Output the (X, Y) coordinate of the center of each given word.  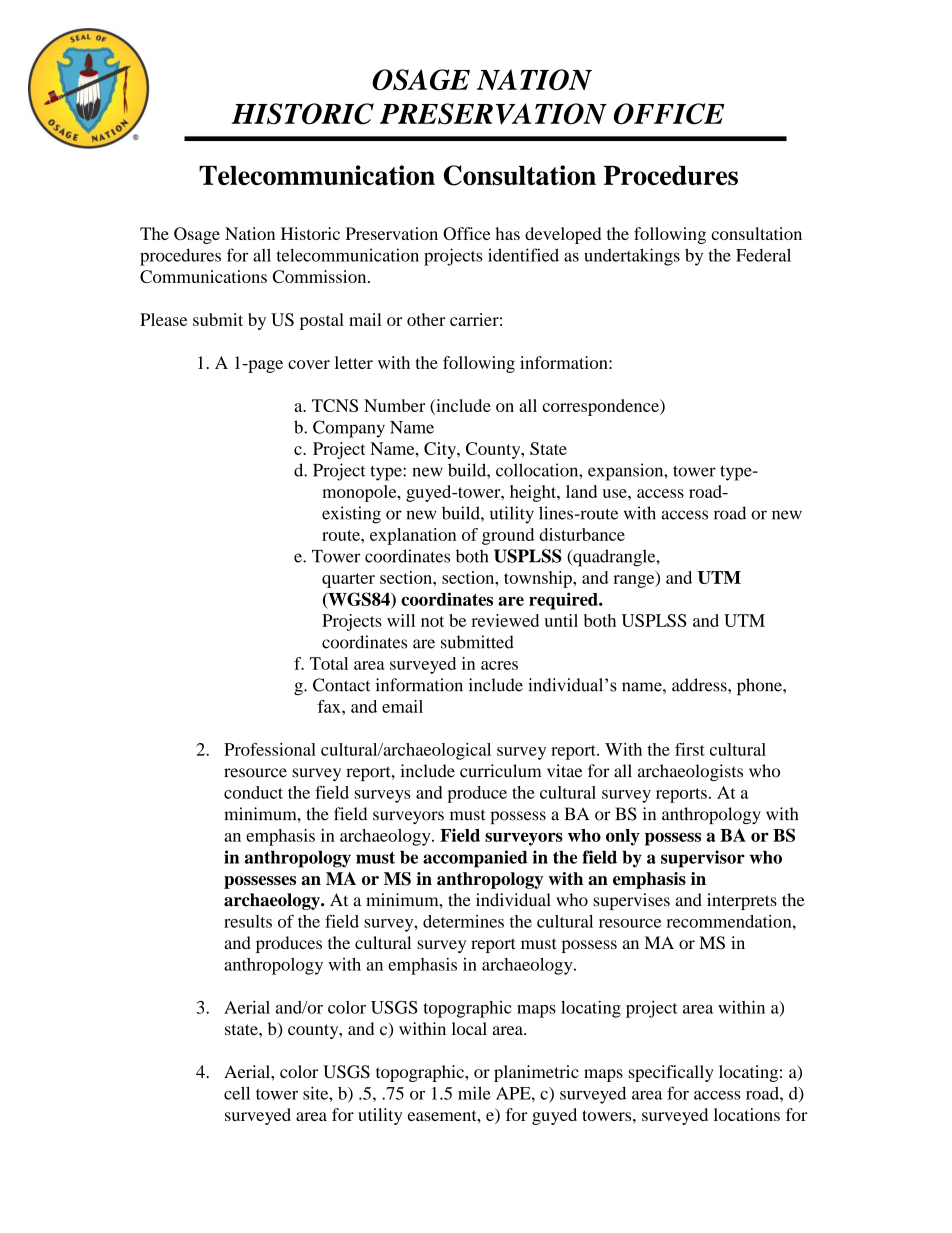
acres (499, 665)
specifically (671, 1073)
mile (474, 1093)
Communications (203, 276)
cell (237, 1093)
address (700, 685)
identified (523, 255)
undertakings (632, 257)
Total (329, 663)
